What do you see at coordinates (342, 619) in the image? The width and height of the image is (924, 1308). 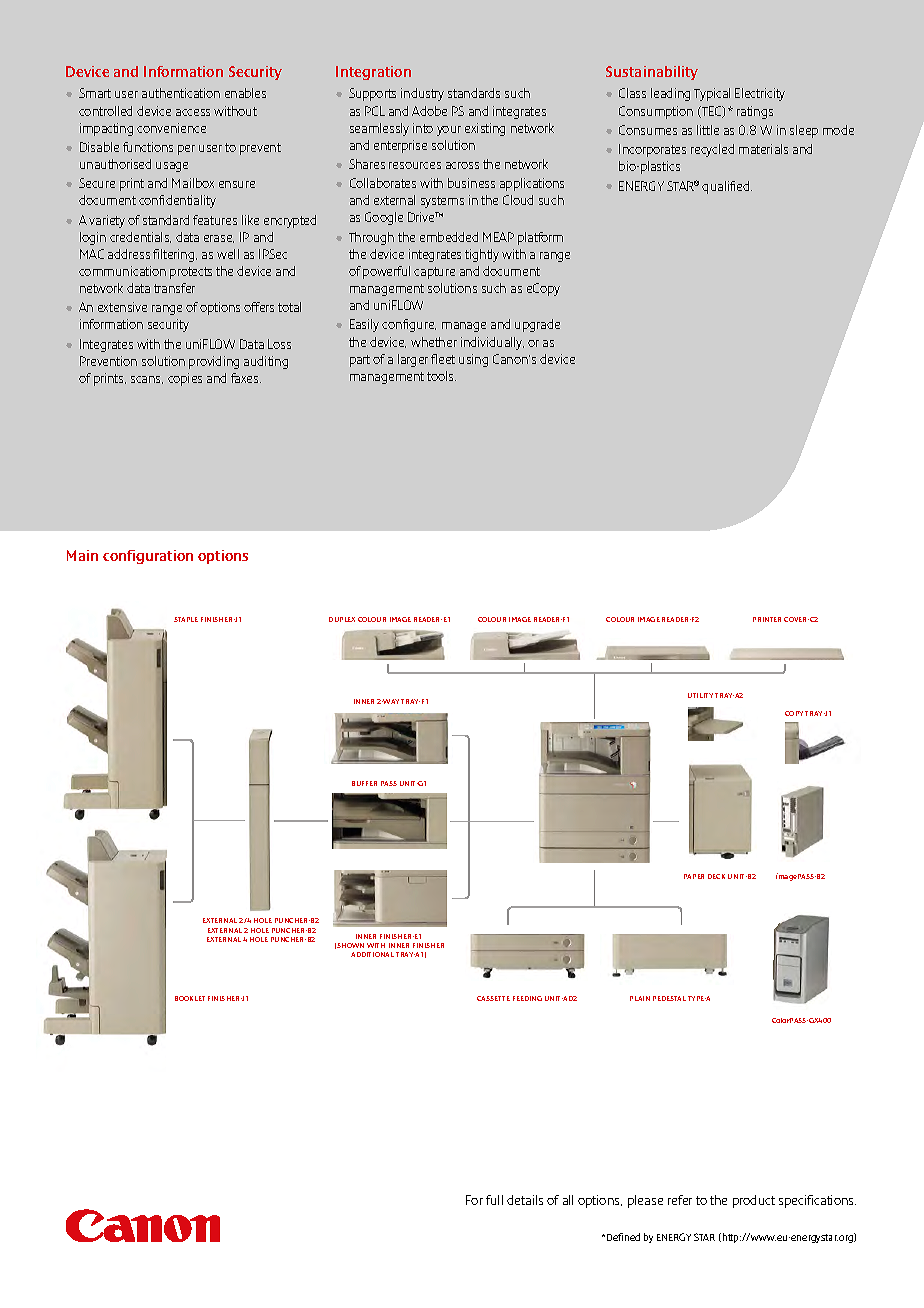 I see `DUPLEX` at bounding box center [342, 619].
